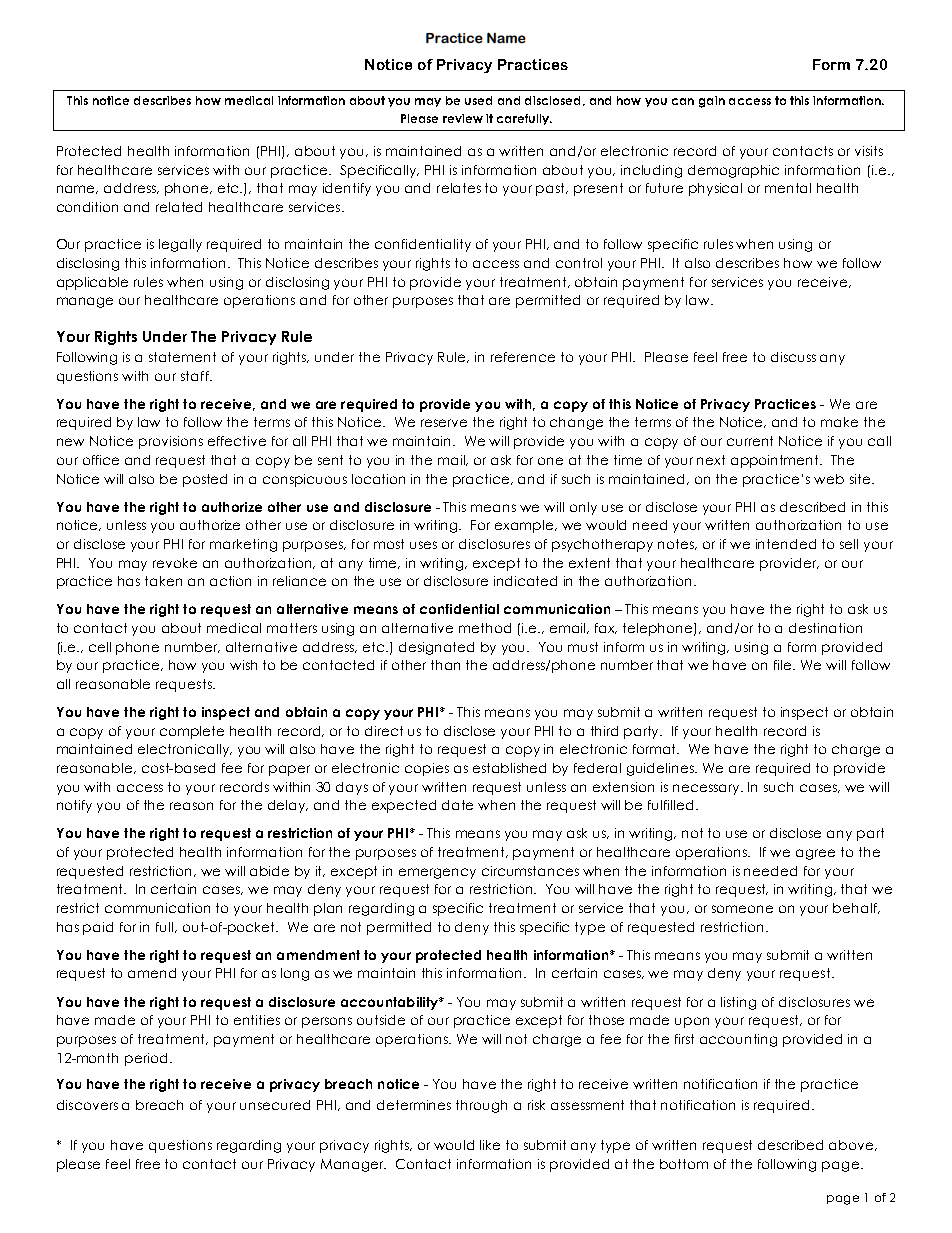 This screenshot has height=1233, width=952. Describe the element at coordinates (793, 357) in the screenshot. I see `discuss` at that location.
